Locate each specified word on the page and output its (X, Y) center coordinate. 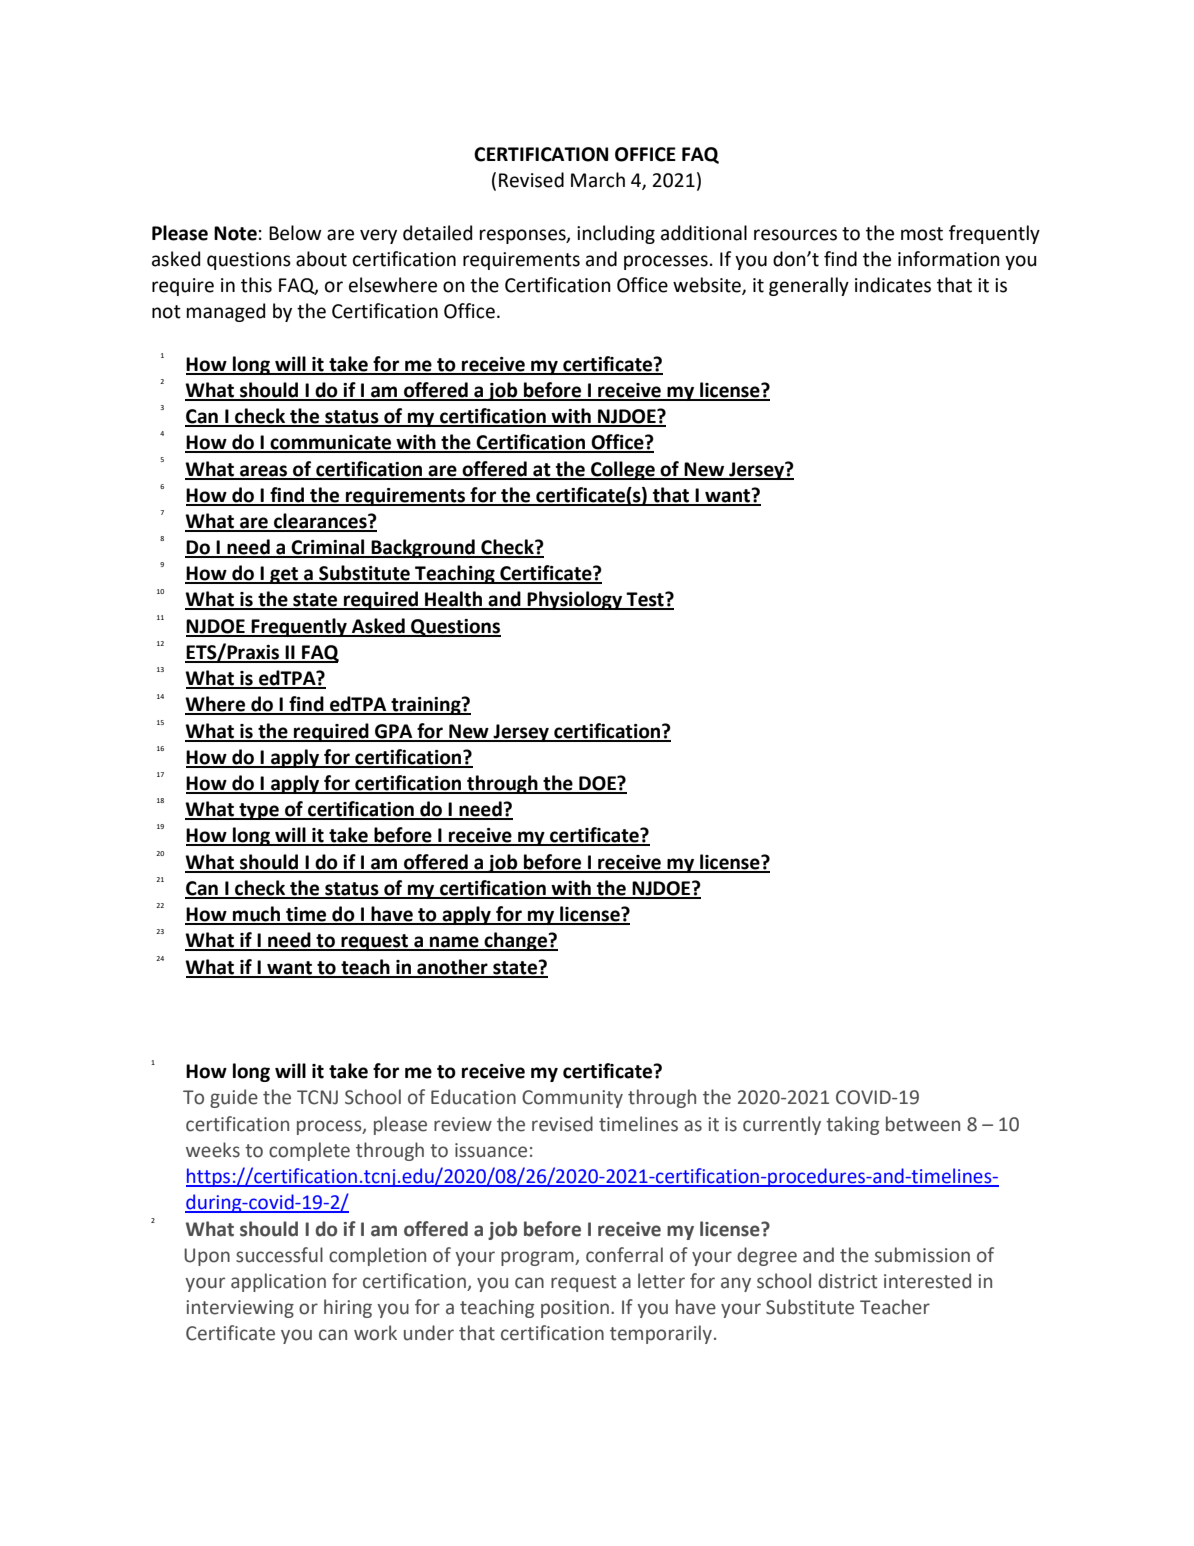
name (454, 943)
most (922, 234)
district (847, 1281)
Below (295, 233)
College (623, 470)
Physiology (575, 600)
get (284, 575)
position (575, 1309)
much (256, 915)
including (616, 234)
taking (852, 1125)
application (278, 1282)
